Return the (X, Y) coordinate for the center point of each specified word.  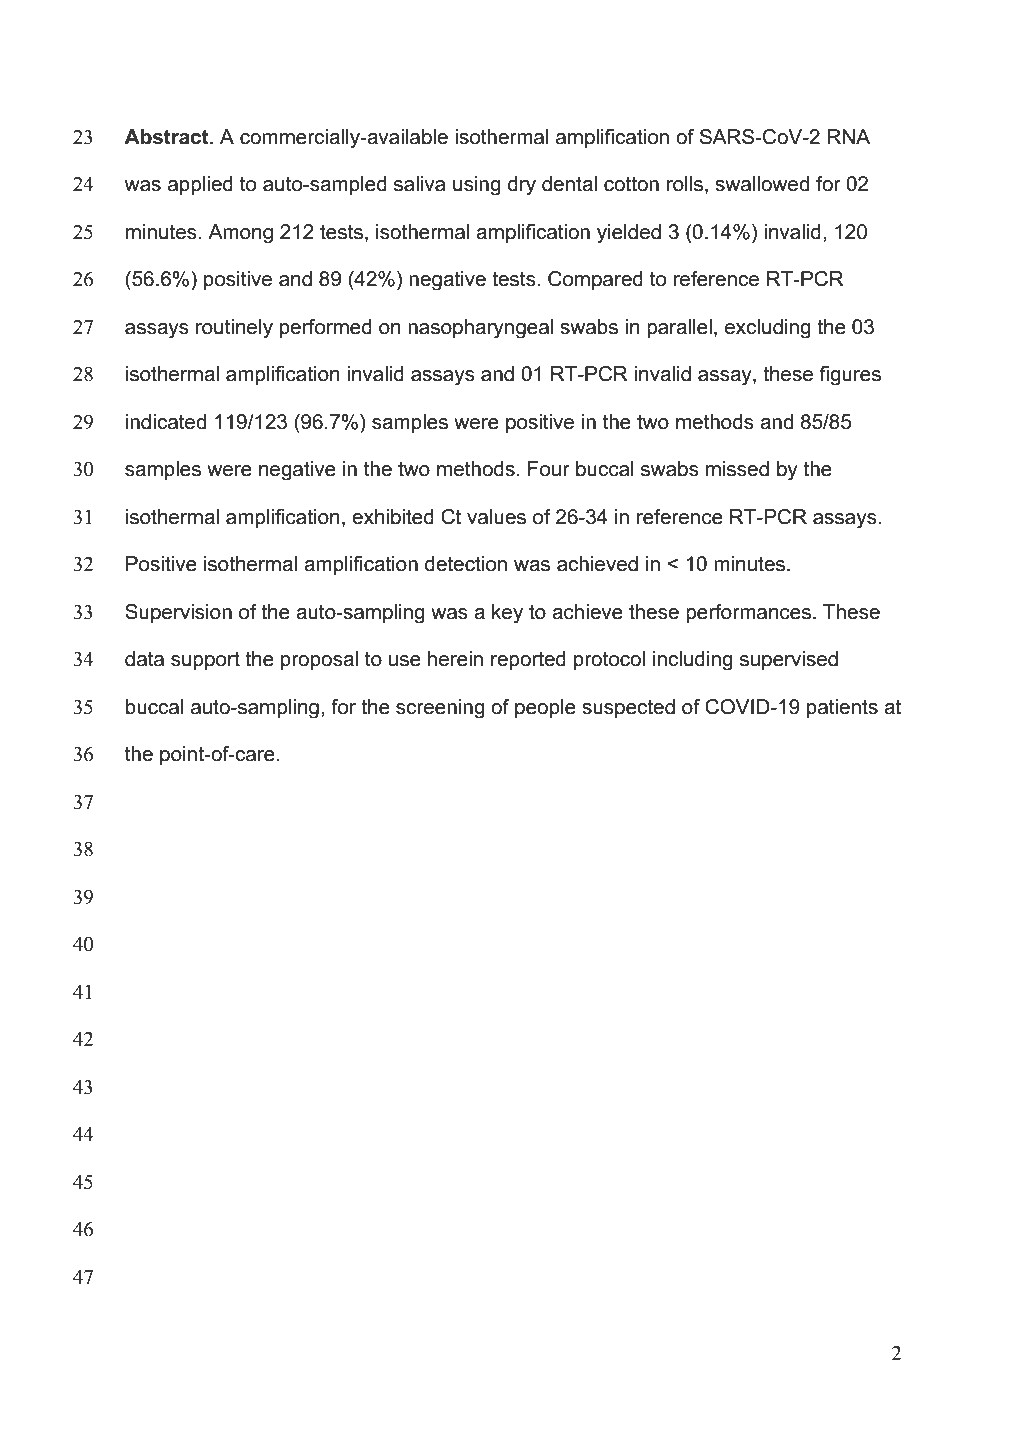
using (477, 186)
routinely (234, 329)
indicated (166, 422)
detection (466, 564)
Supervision (178, 613)
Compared (595, 280)
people (545, 708)
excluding (768, 329)
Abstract (167, 137)
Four (549, 469)
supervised (789, 660)
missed (737, 469)
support (205, 661)
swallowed (762, 184)
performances (748, 613)
